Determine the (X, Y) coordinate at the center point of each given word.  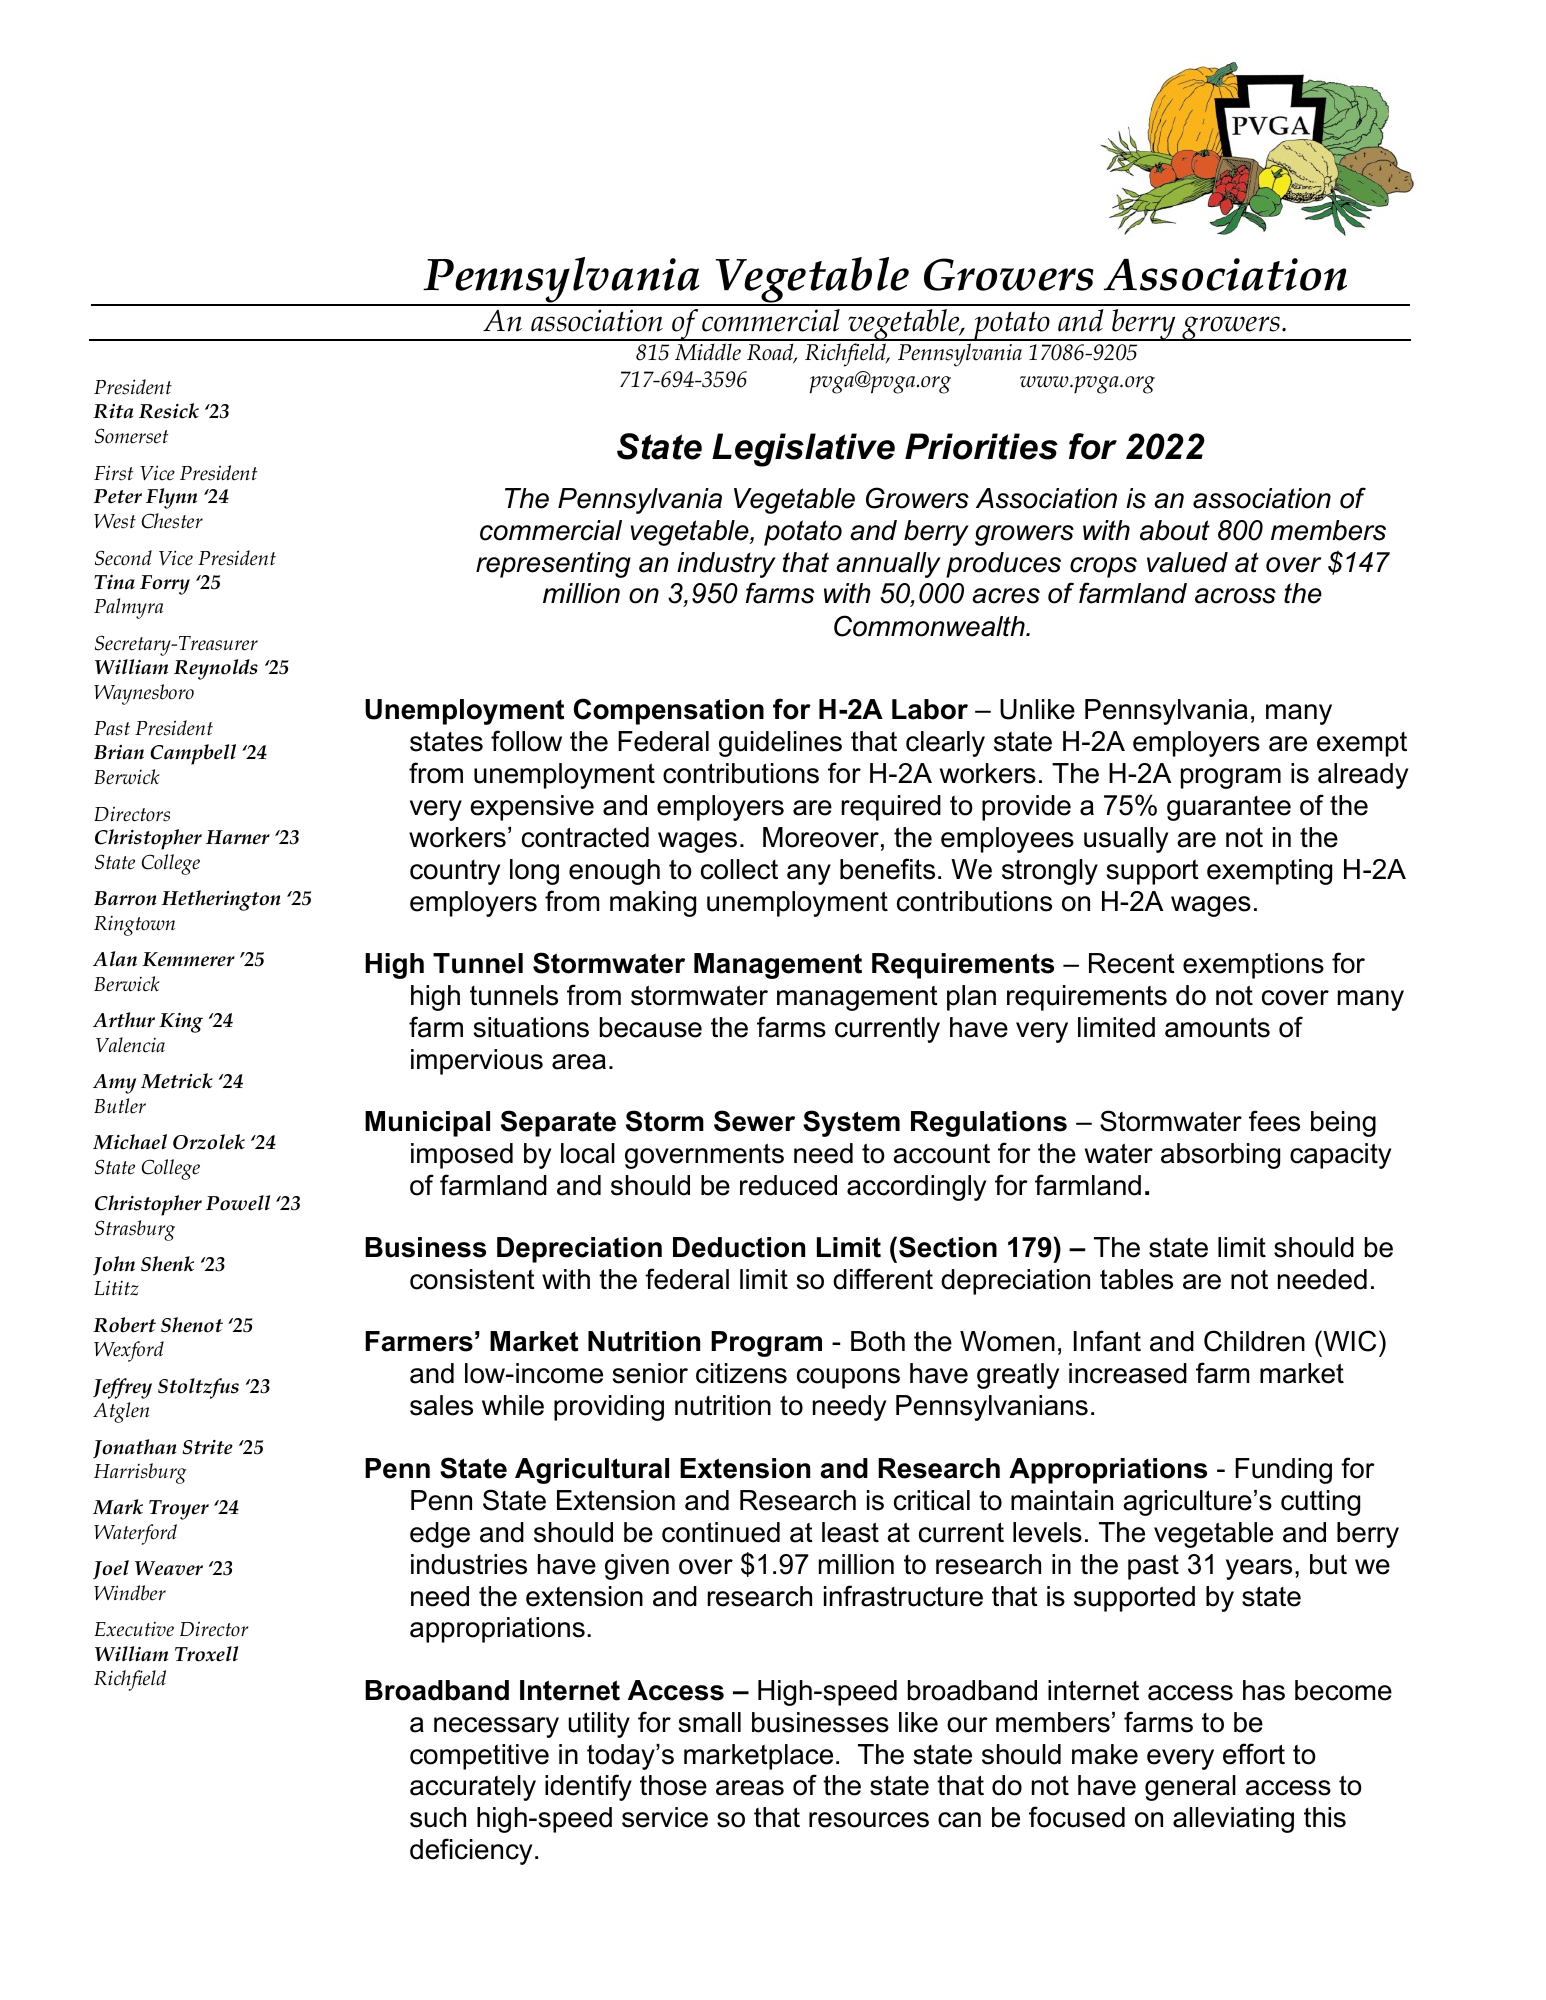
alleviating (1233, 1820)
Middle (708, 352)
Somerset (131, 436)
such (438, 1817)
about (1175, 530)
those (673, 1785)
